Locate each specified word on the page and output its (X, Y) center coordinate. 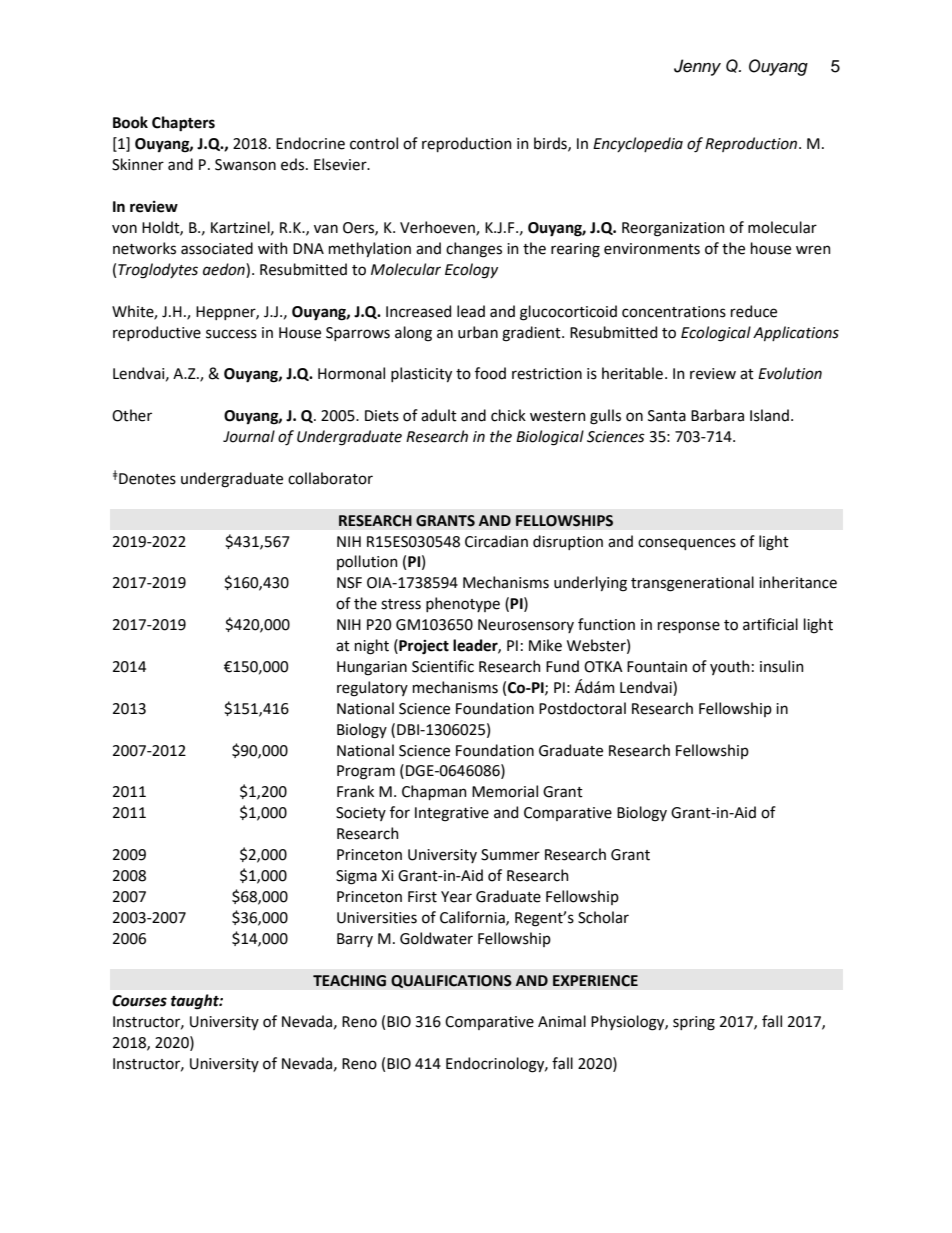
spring (694, 1023)
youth (730, 667)
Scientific (443, 666)
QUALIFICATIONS (451, 981)
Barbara (717, 415)
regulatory (372, 689)
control (374, 143)
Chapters (183, 124)
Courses (139, 1001)
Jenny (697, 67)
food (490, 373)
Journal (249, 436)
